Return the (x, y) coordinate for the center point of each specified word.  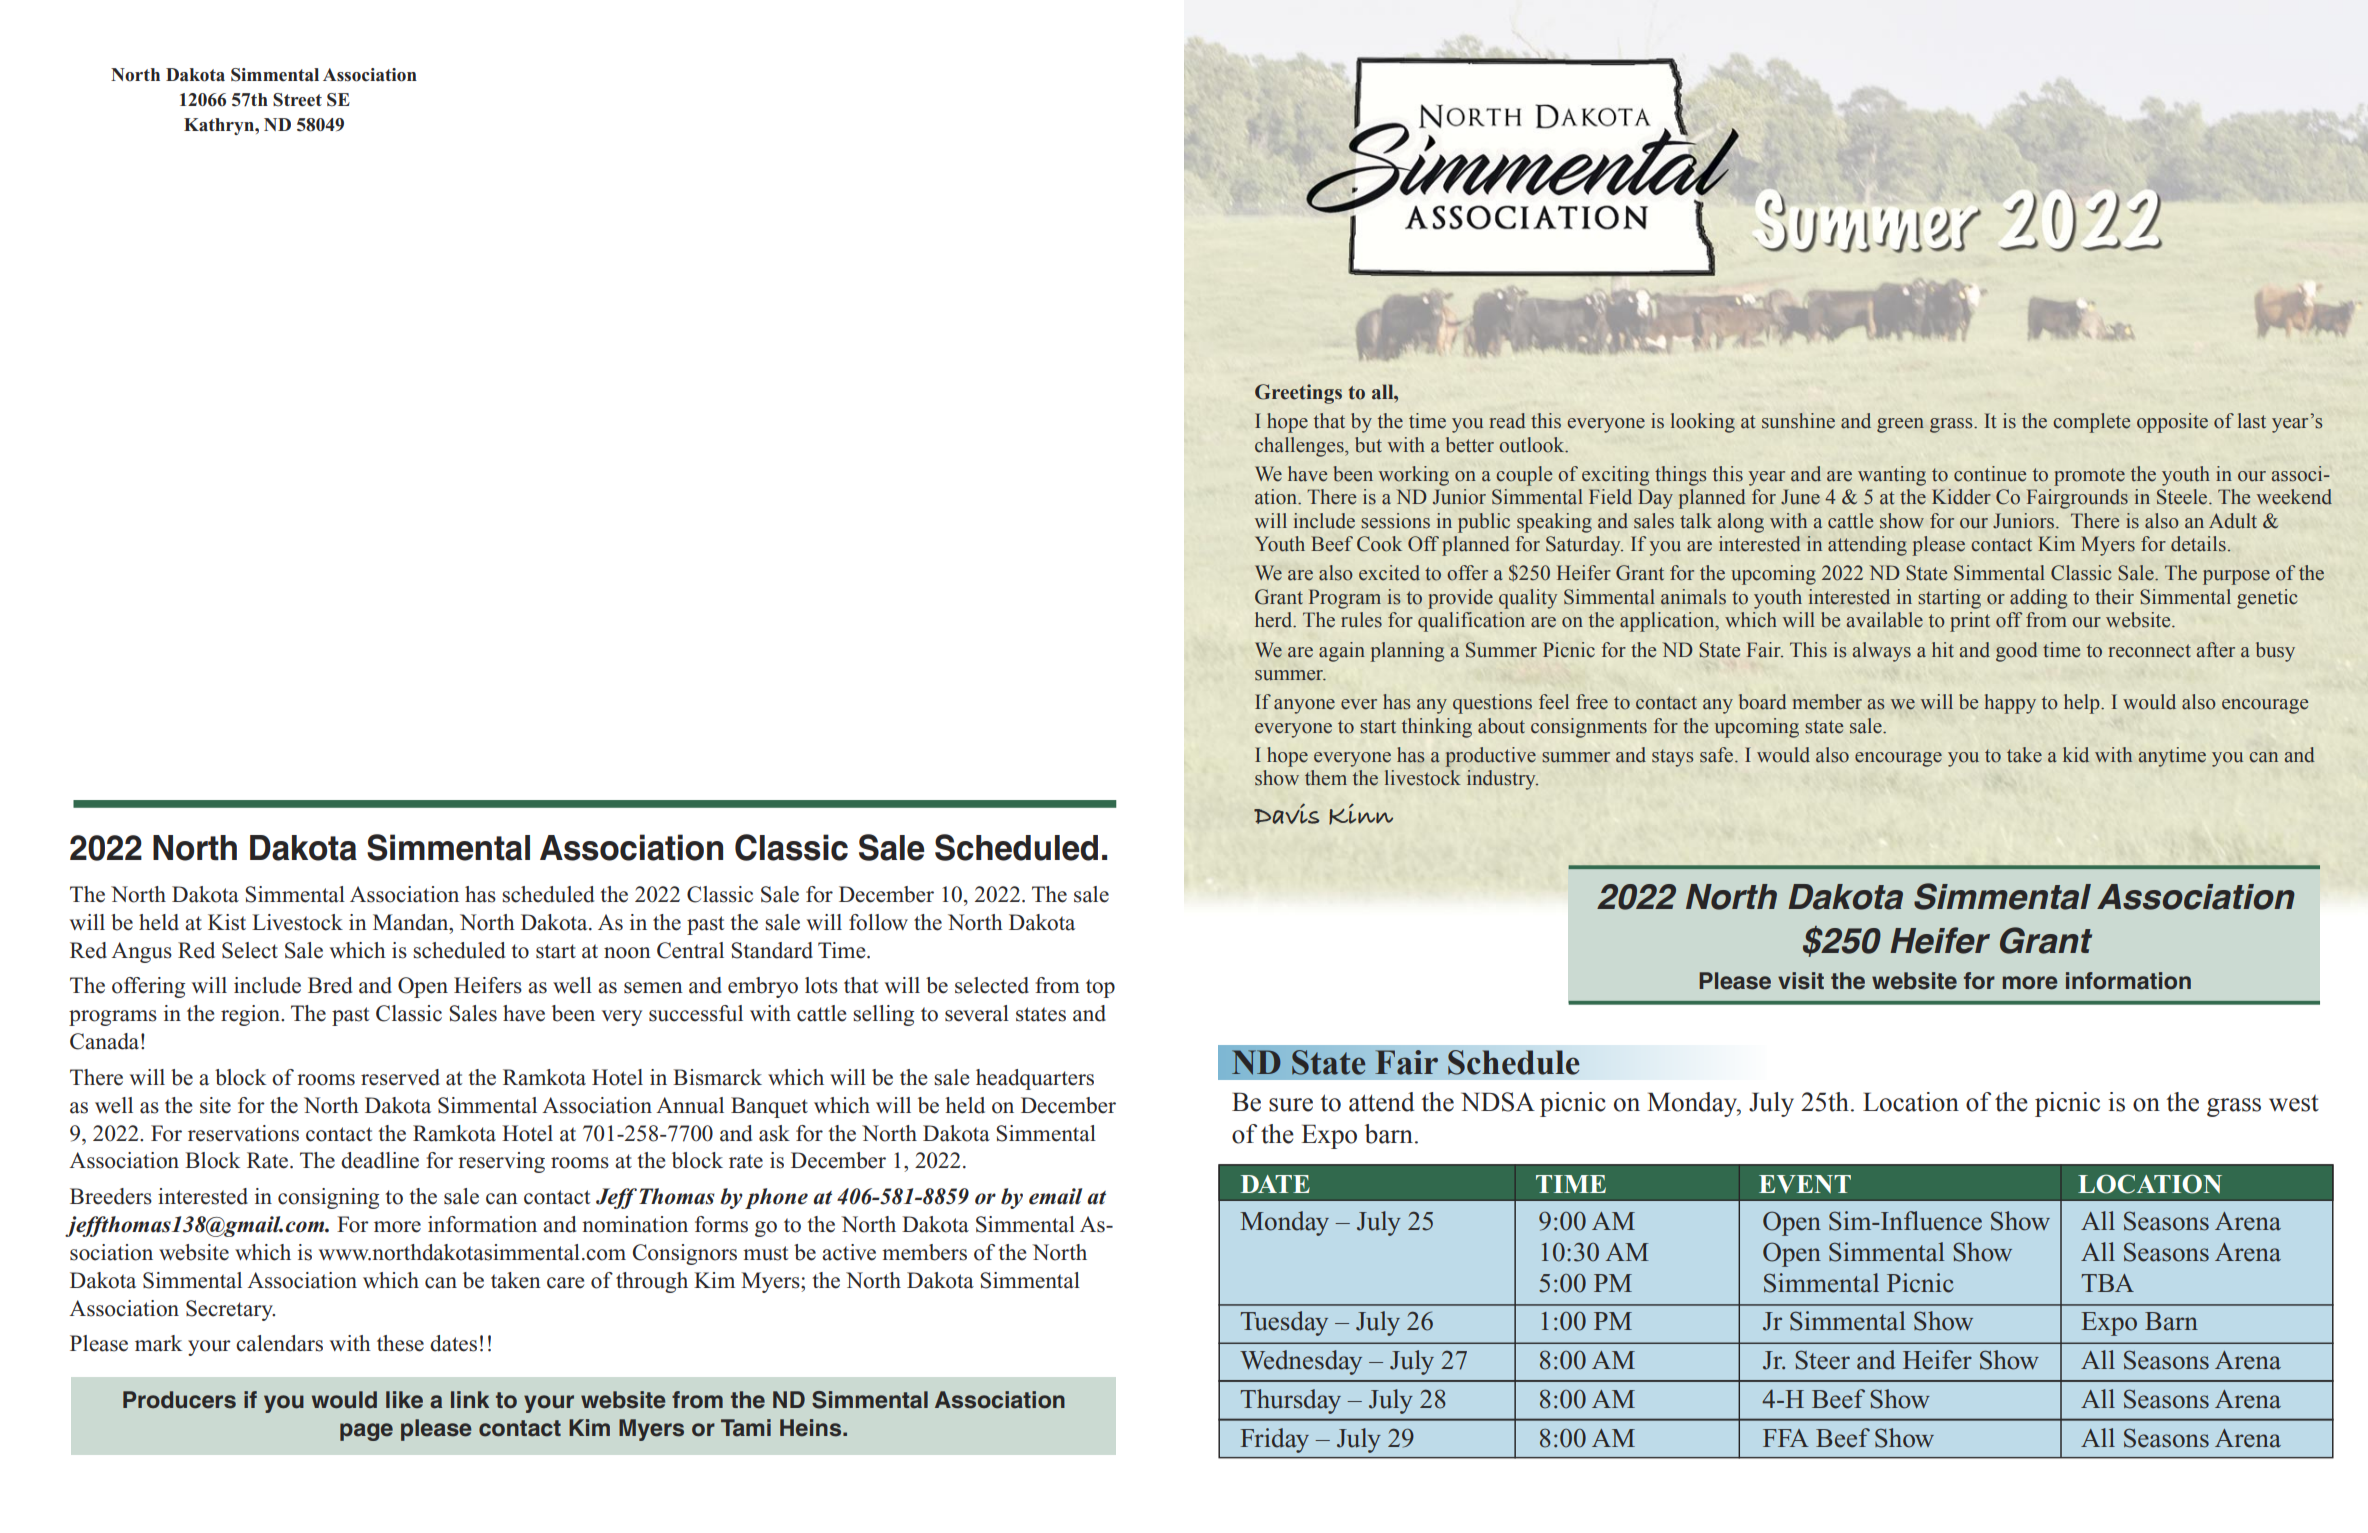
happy (2010, 704)
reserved (400, 1077)
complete (2091, 423)
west (2294, 1103)
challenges (1300, 447)
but (1368, 445)
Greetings (1298, 394)
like (404, 1400)
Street (297, 100)
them (1326, 778)
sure (1291, 1105)
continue (1990, 474)
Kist (227, 922)
